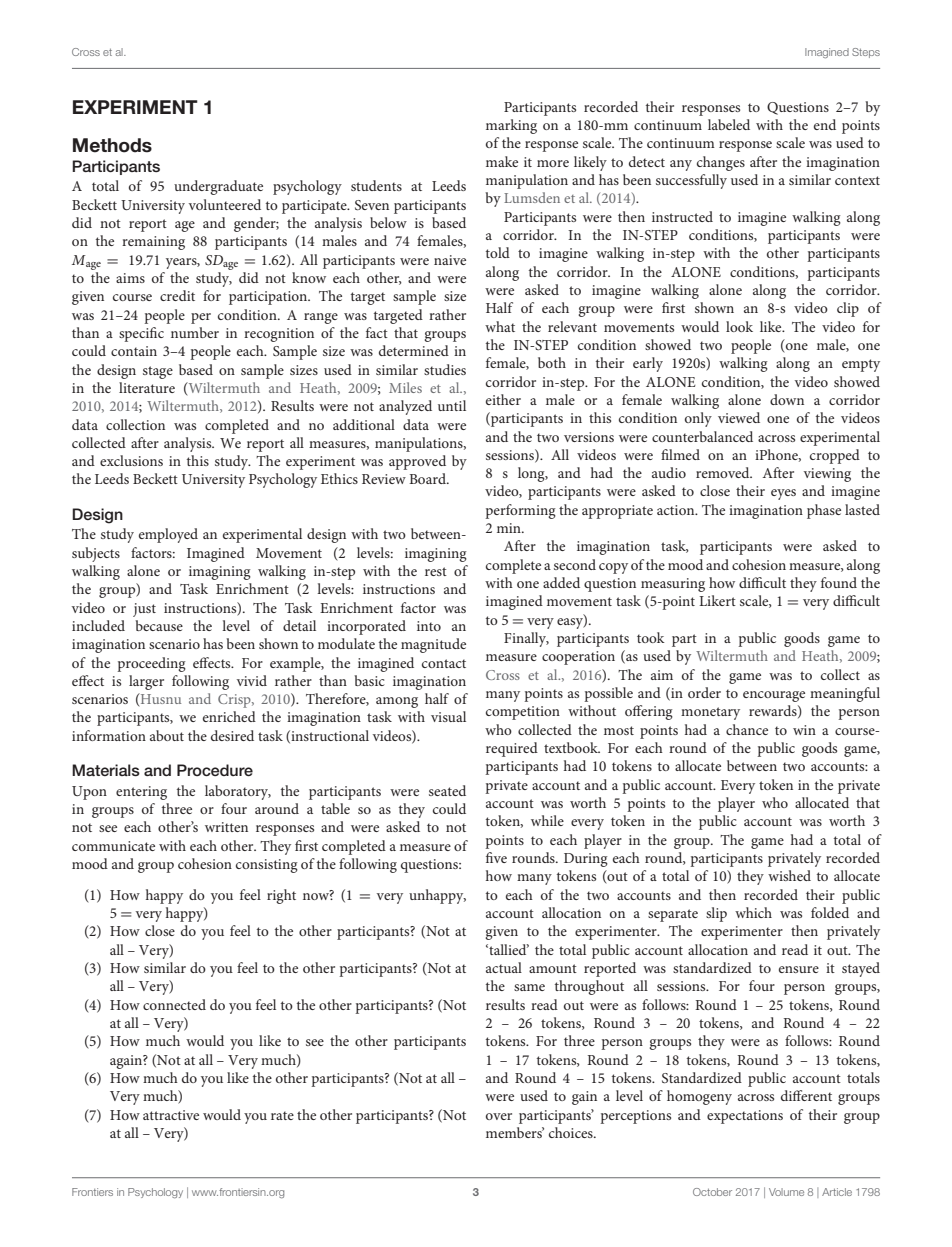 Image resolution: width=952 pixels, height=1247 pixels. I want to click on over, so click(499, 1116).
